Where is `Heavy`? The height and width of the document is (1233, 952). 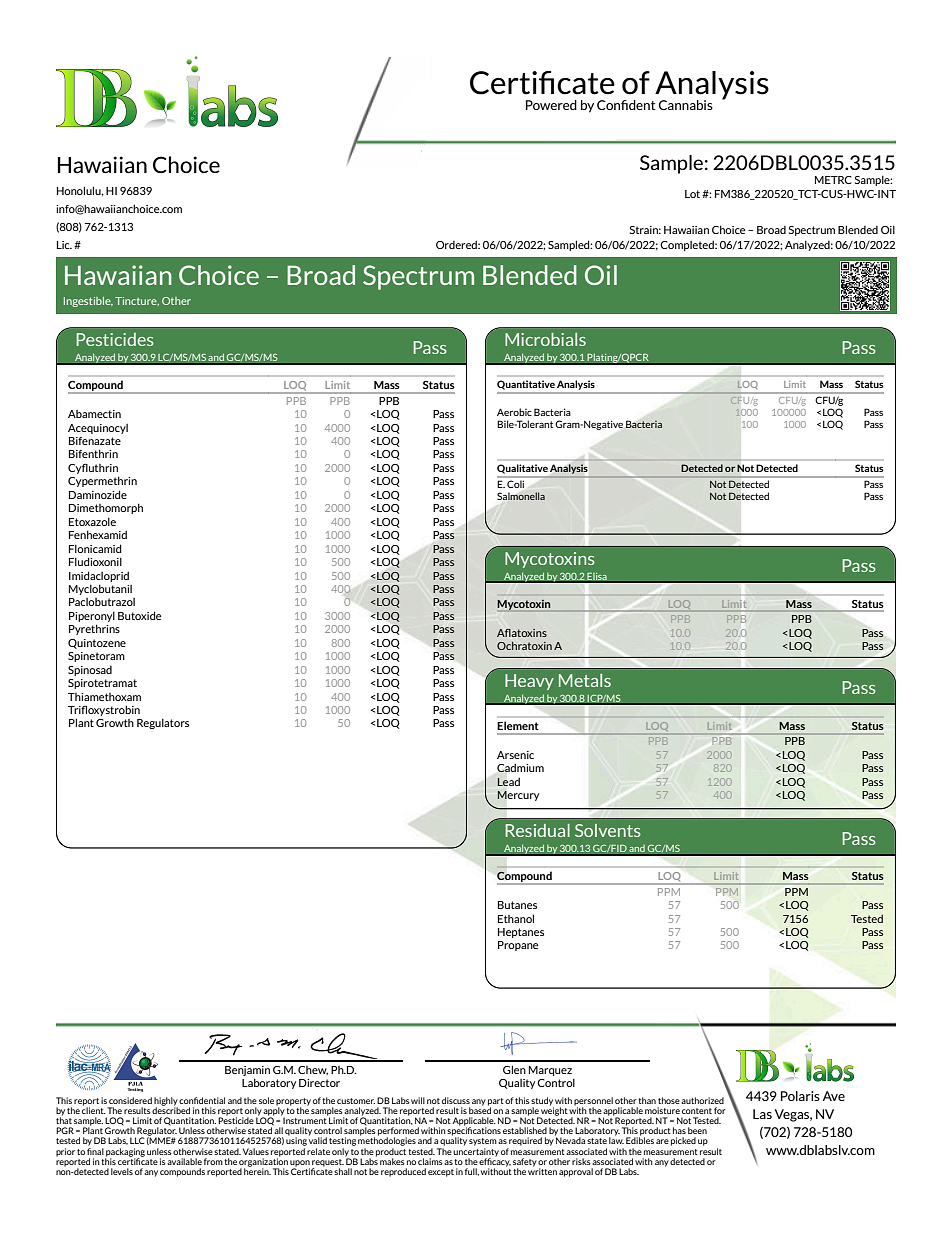
Heavy is located at coordinates (529, 682).
